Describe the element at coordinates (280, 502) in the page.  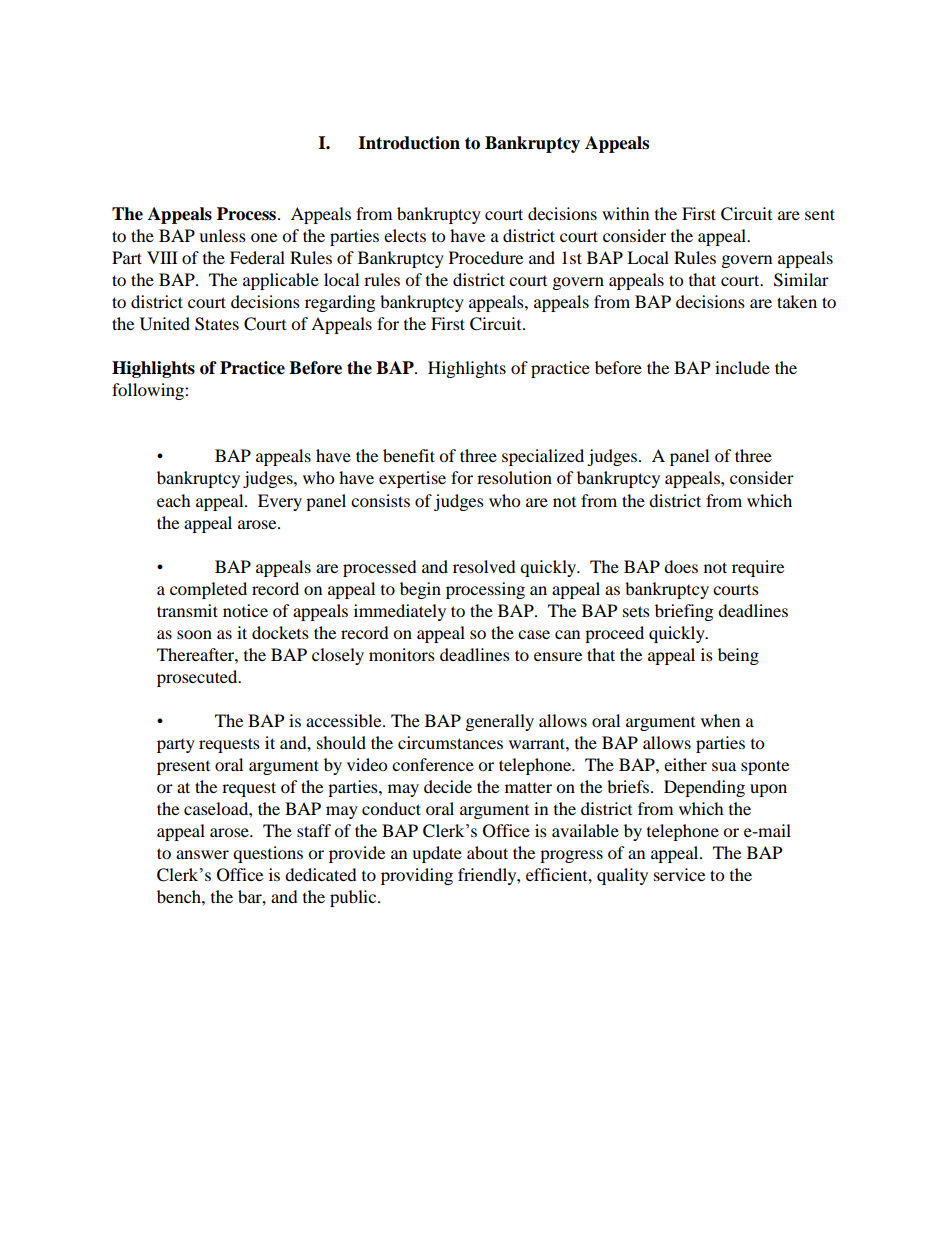
I see `Every` at that location.
